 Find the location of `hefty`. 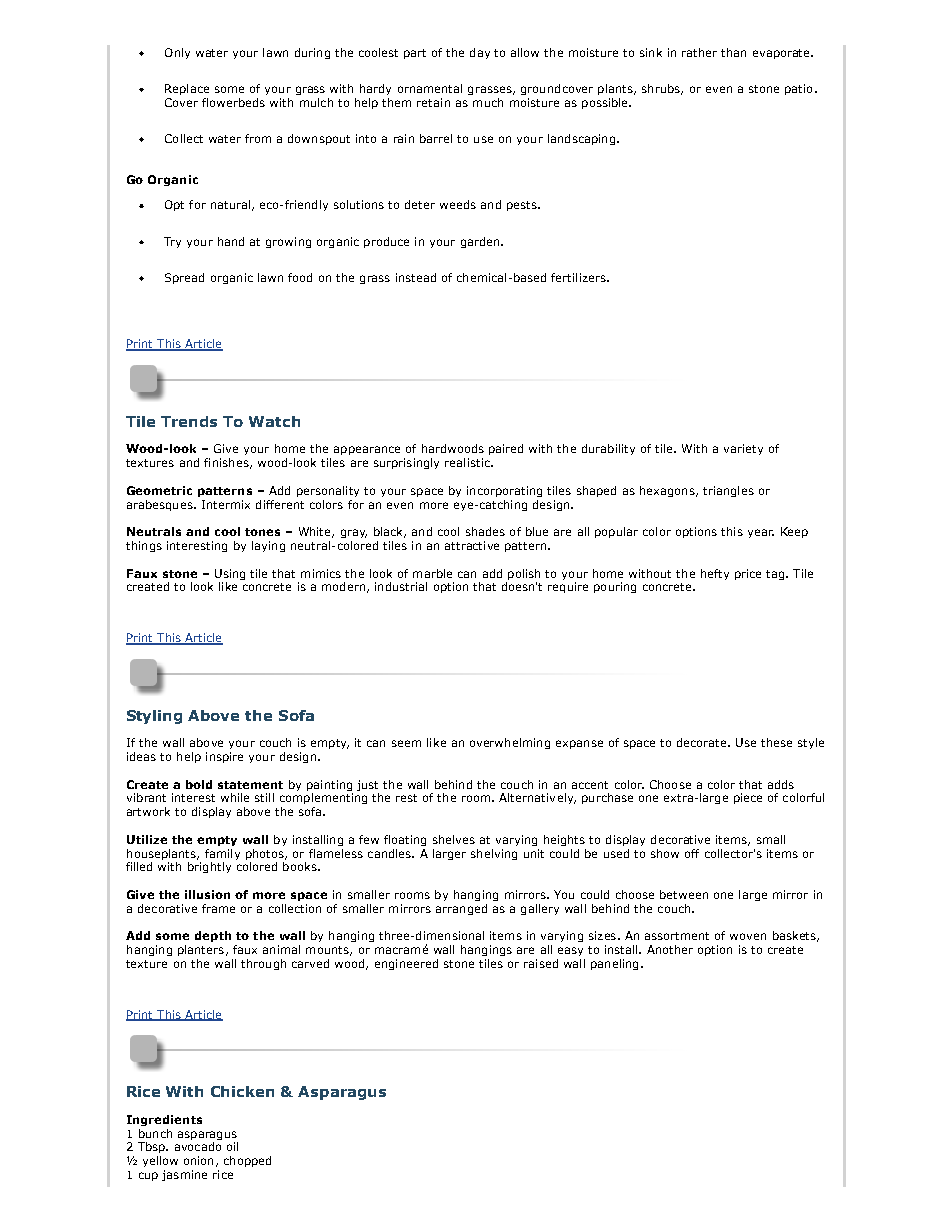

hefty is located at coordinates (715, 574).
